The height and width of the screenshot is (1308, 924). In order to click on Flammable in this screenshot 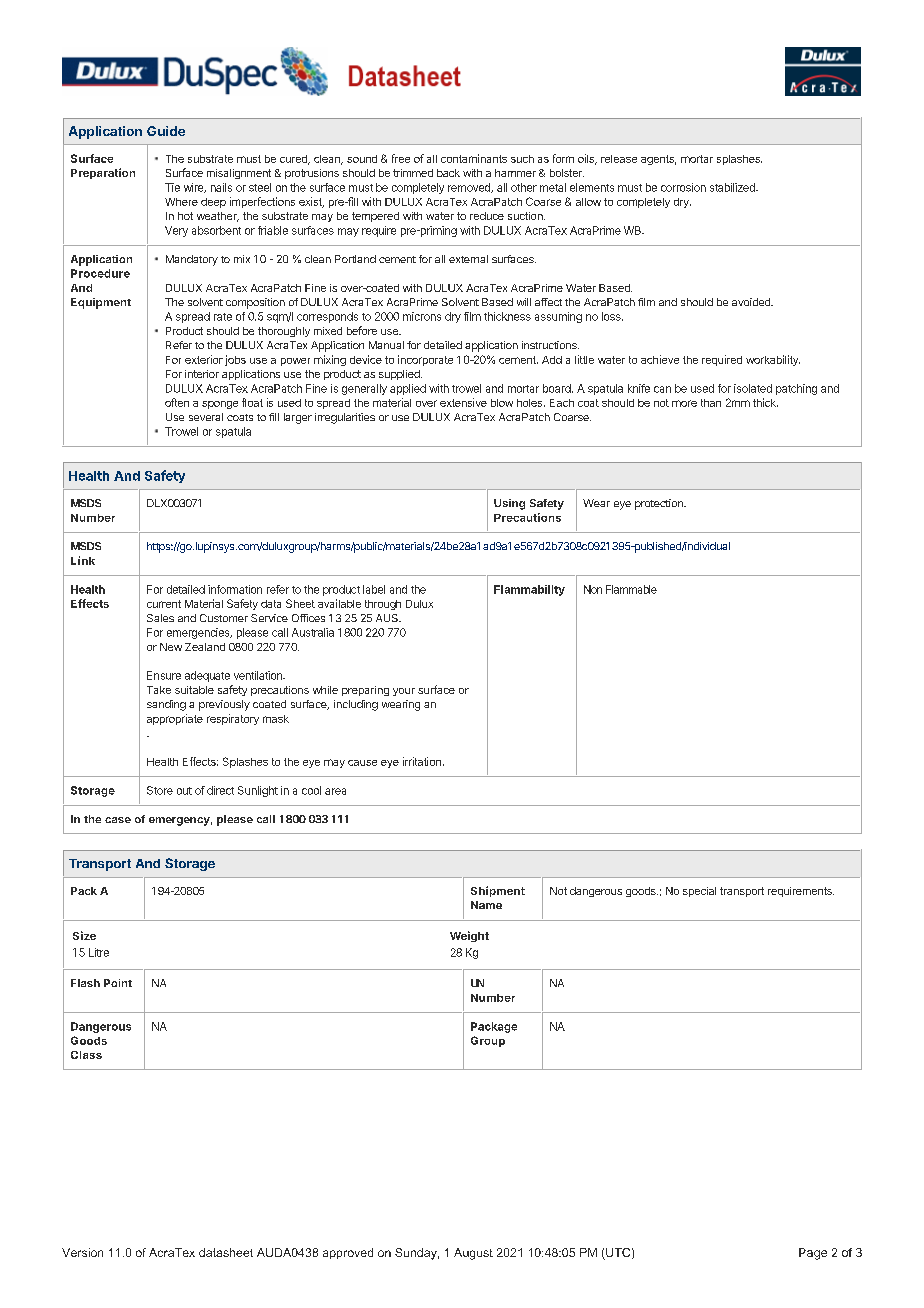, I will do `click(631, 589)`.
